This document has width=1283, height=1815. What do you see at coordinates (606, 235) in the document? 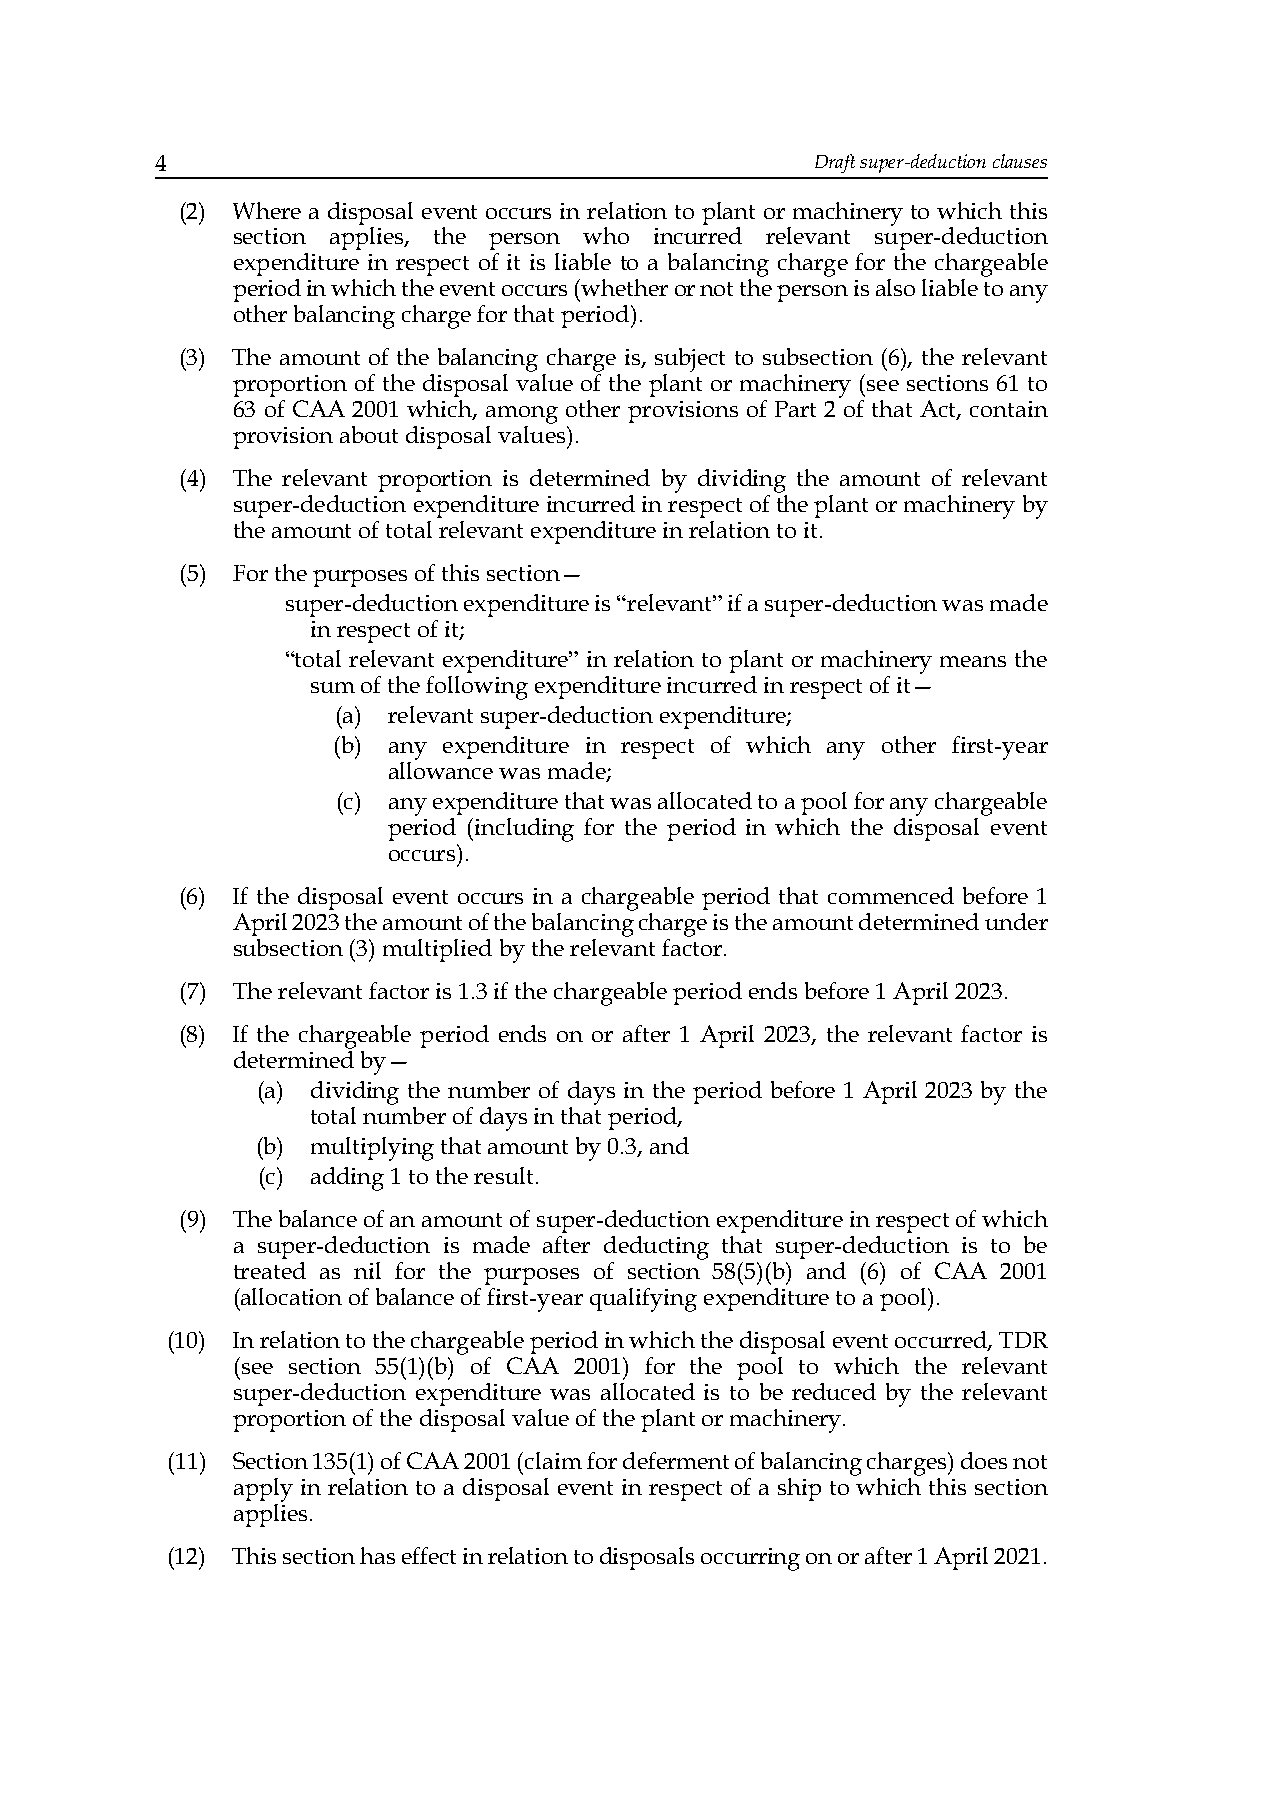
I see `who` at bounding box center [606, 235].
